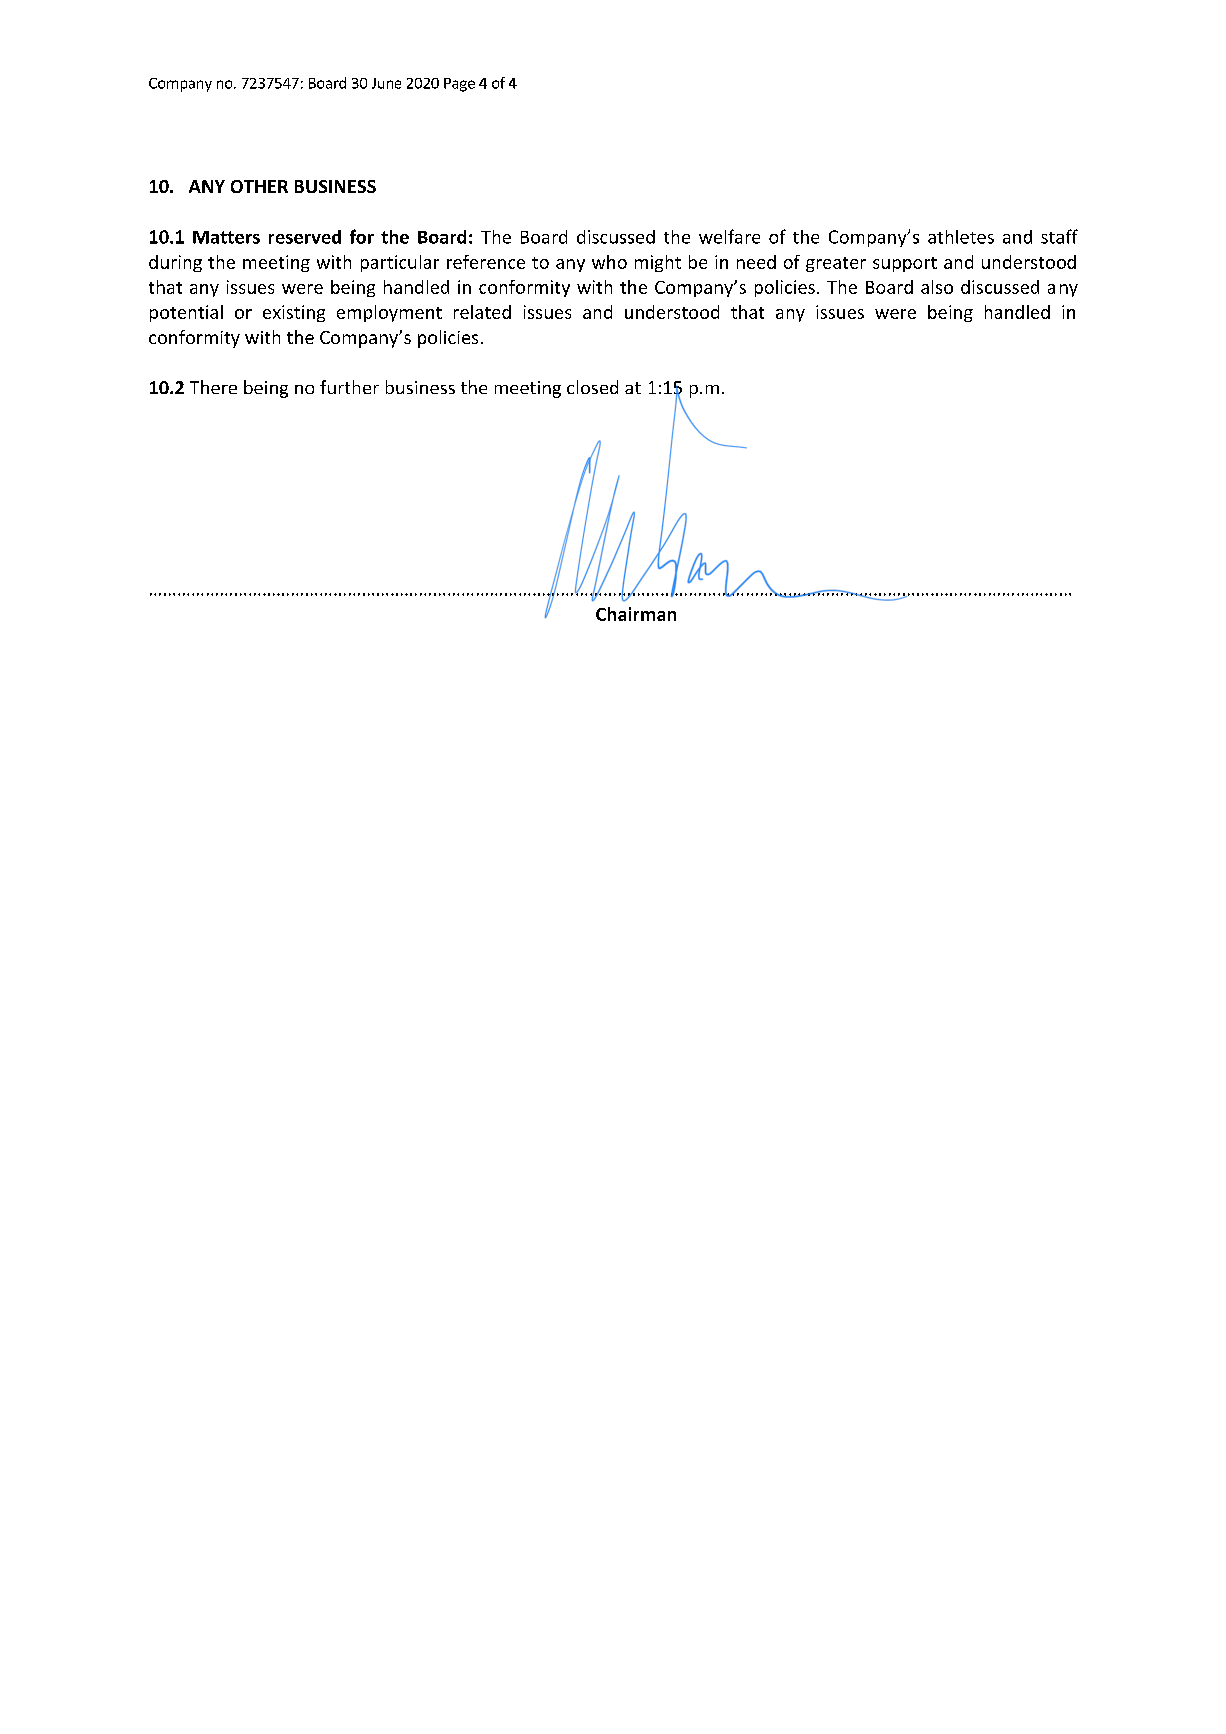  Describe the element at coordinates (305, 237) in the screenshot. I see `reserved` at that location.
